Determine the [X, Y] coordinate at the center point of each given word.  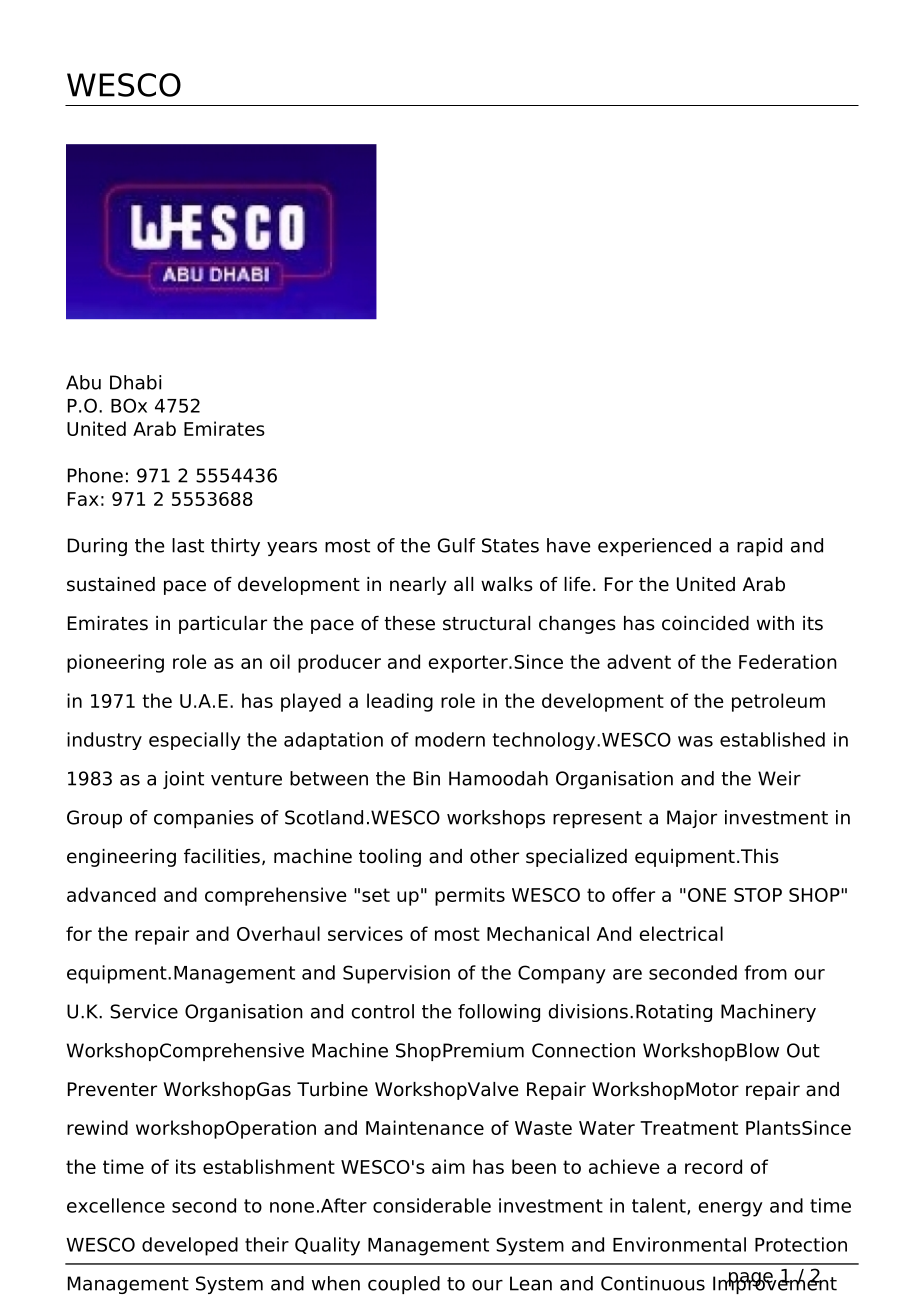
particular [223, 625]
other [494, 856]
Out [803, 1050]
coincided [705, 623]
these [409, 623]
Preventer [112, 1089]
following [499, 1013]
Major [692, 819]
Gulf [456, 545]
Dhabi [135, 382]
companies [204, 819]
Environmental [679, 1244]
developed [190, 1246]
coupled [404, 1285]
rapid [759, 547]
